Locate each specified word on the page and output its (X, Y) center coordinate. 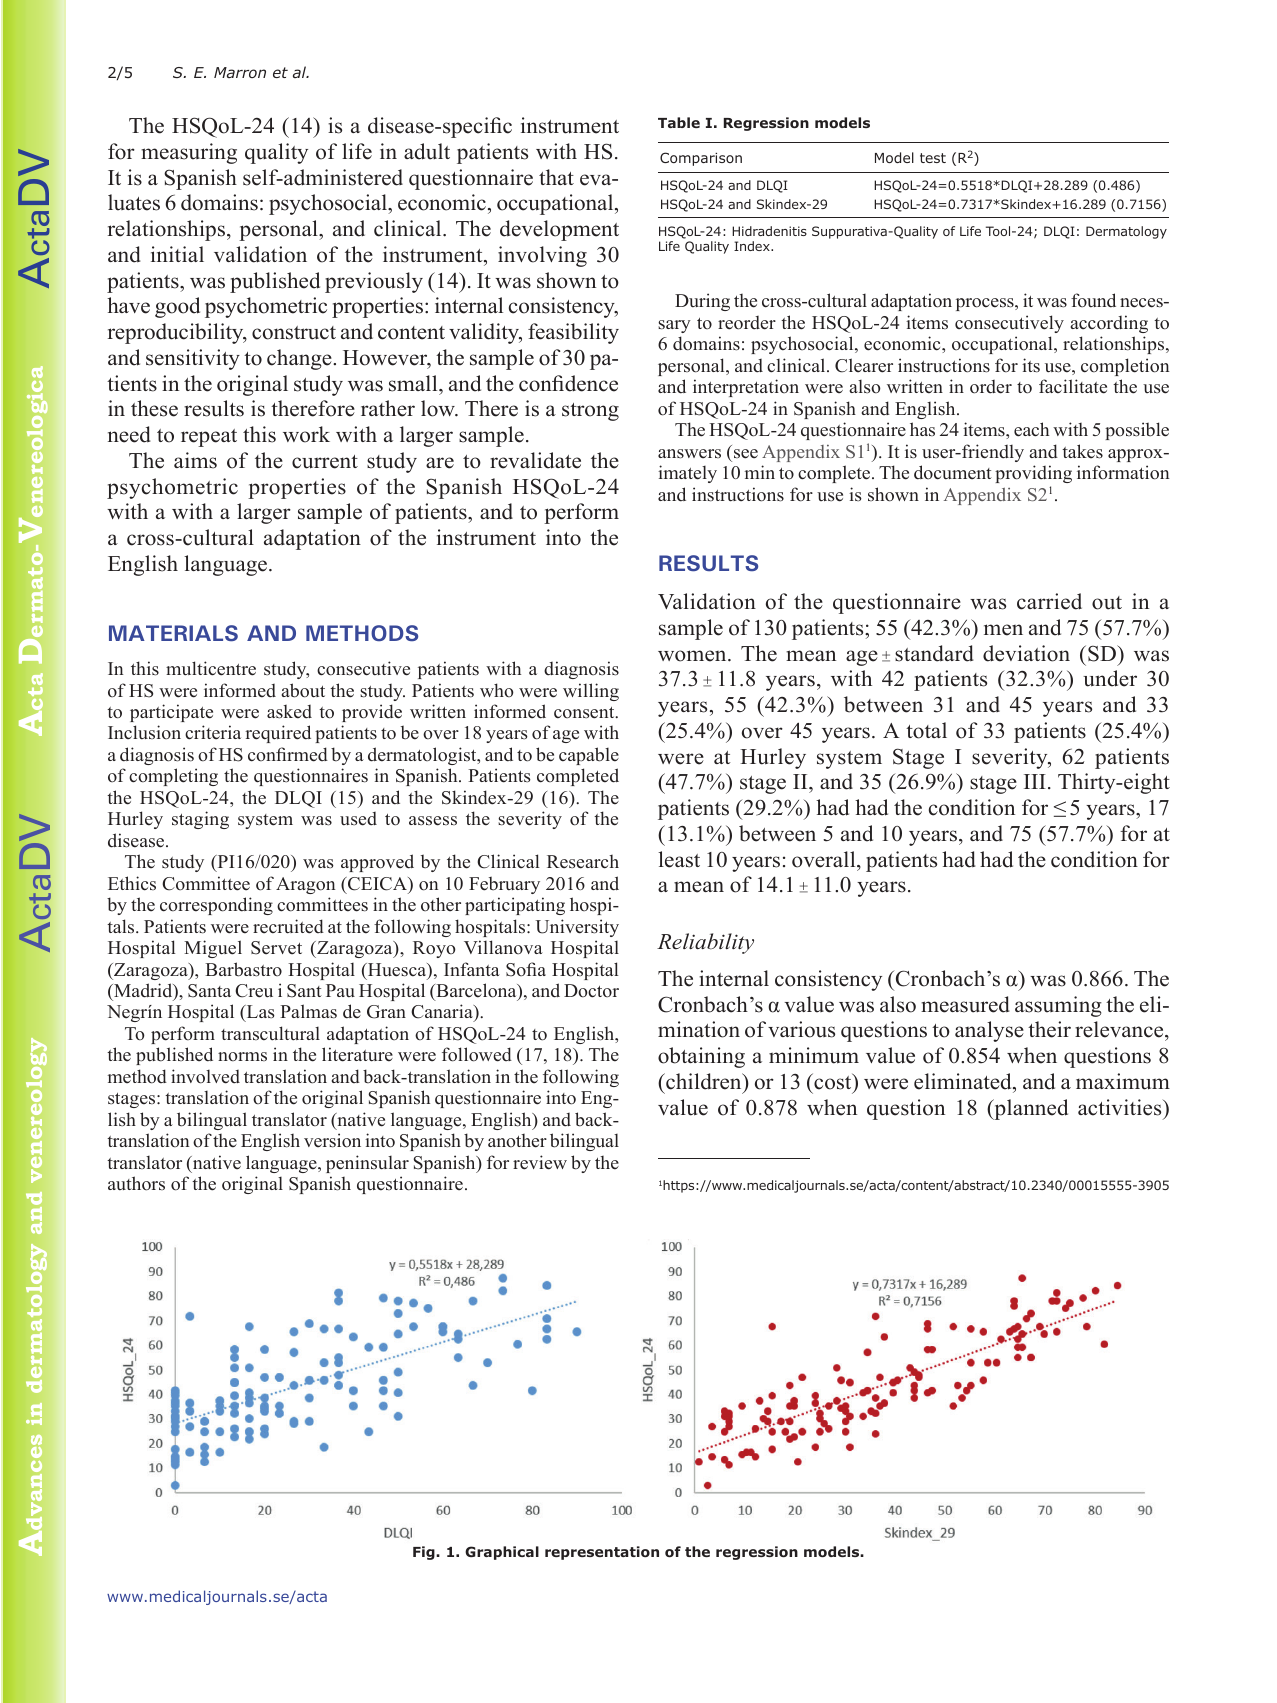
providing (1033, 474)
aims (195, 460)
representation (602, 1553)
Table (679, 122)
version (332, 1140)
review (540, 1162)
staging (200, 820)
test (933, 158)
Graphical (502, 1553)
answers (689, 454)
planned (1030, 1109)
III (1035, 781)
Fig (425, 1553)
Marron (240, 72)
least (679, 859)
